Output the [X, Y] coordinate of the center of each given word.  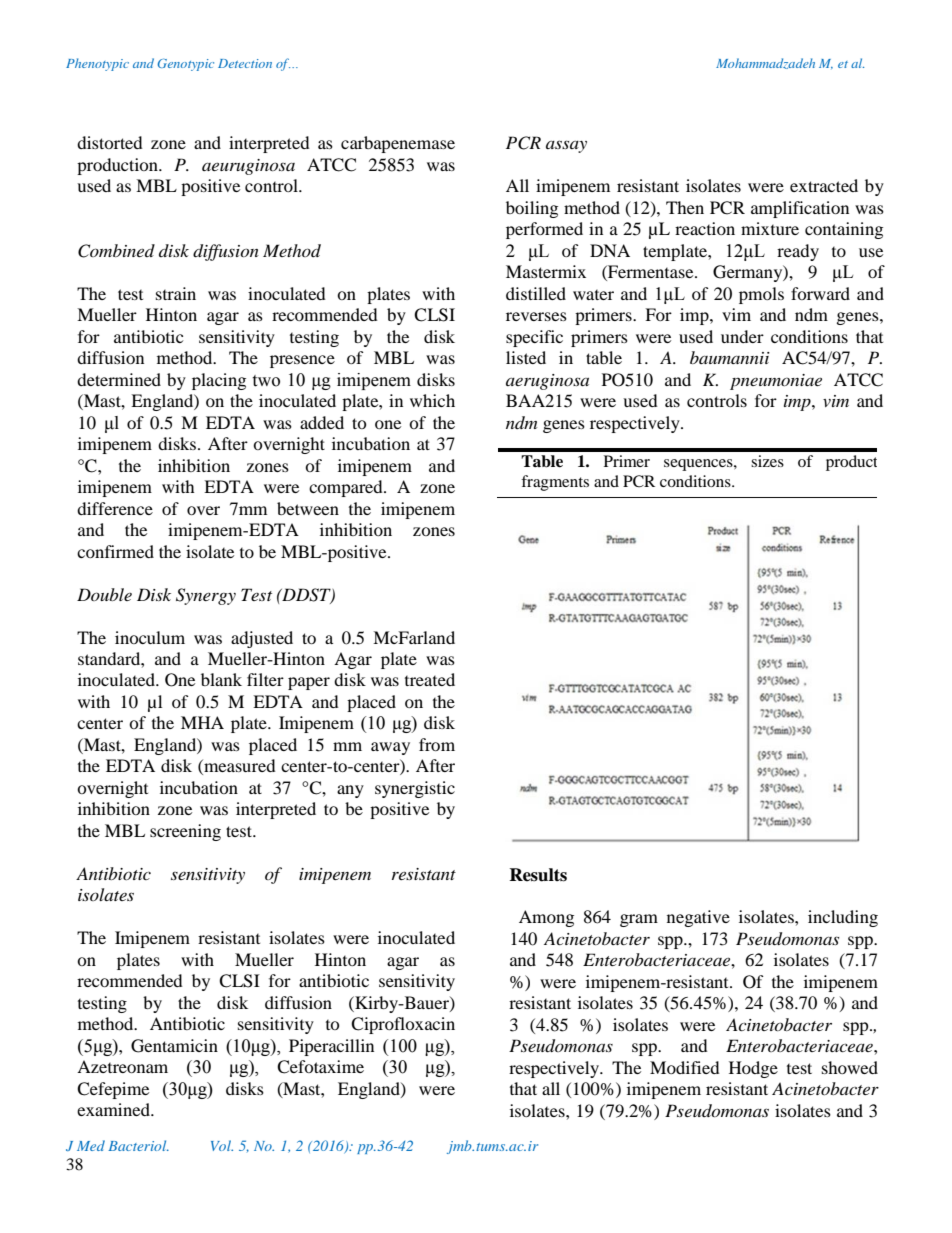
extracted [824, 185]
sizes [767, 461]
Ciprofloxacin [403, 1025]
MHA [202, 722]
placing [219, 381]
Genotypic [185, 65]
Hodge [753, 1069]
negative [698, 918]
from [437, 744]
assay [566, 146]
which [432, 400]
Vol [222, 1145]
